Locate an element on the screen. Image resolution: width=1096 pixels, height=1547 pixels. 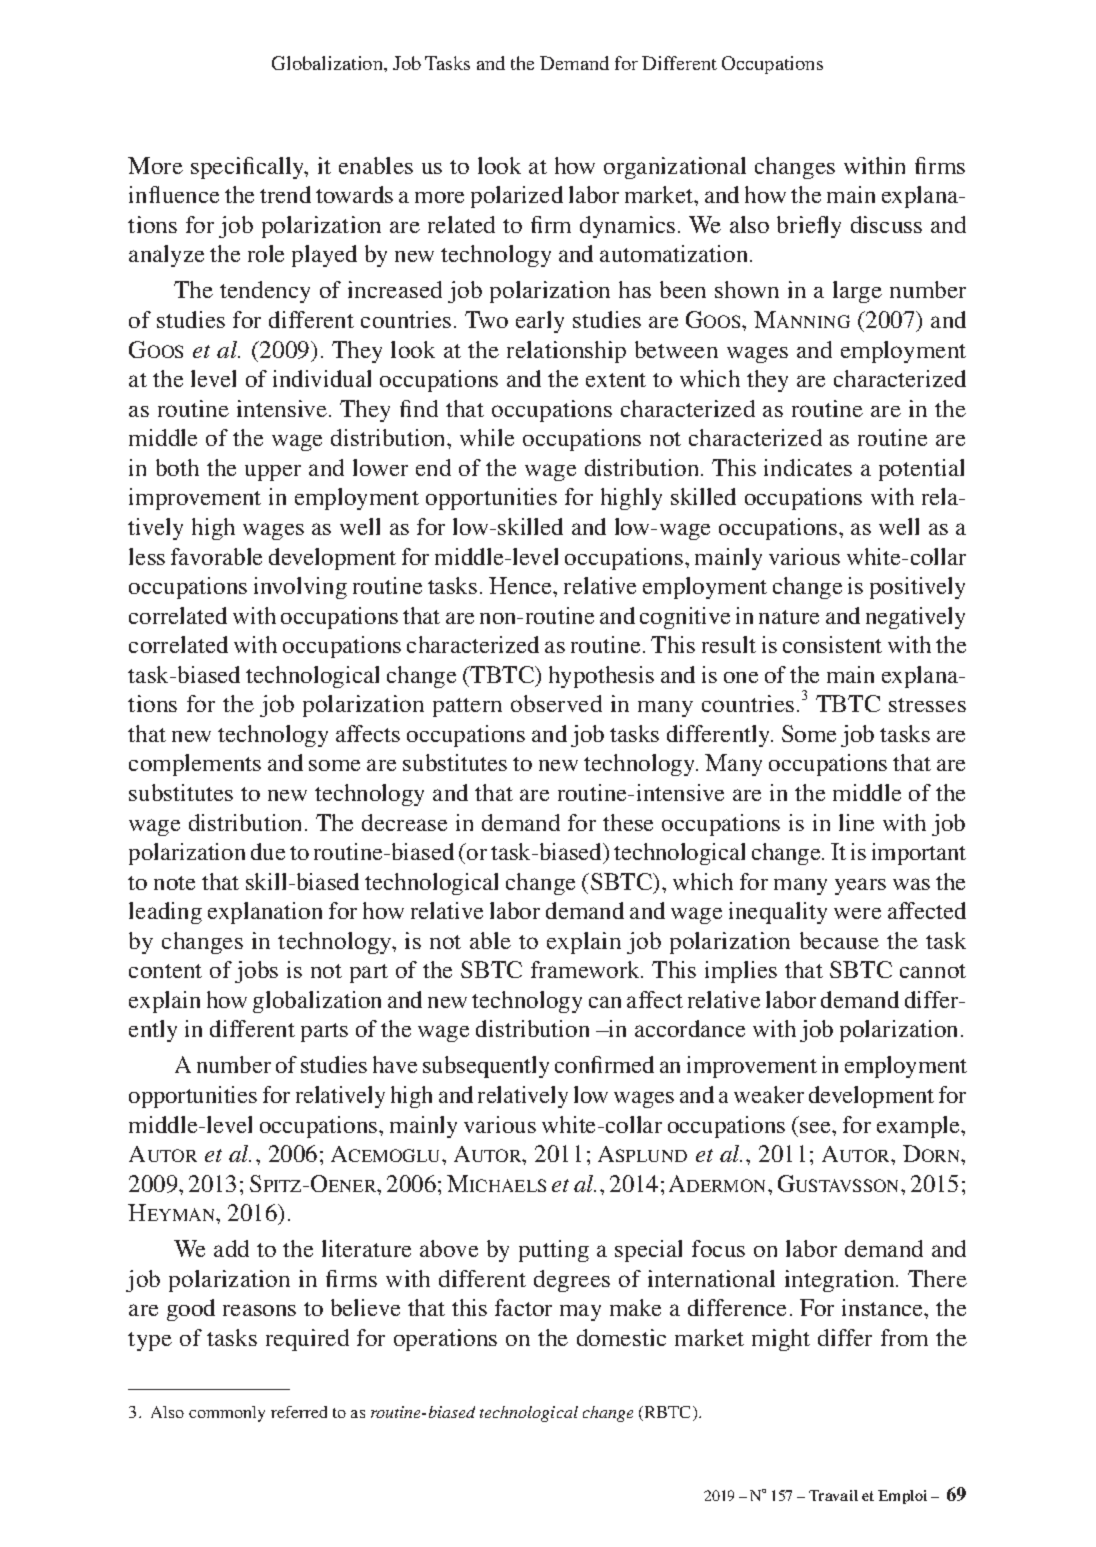
due is located at coordinates (268, 851).
